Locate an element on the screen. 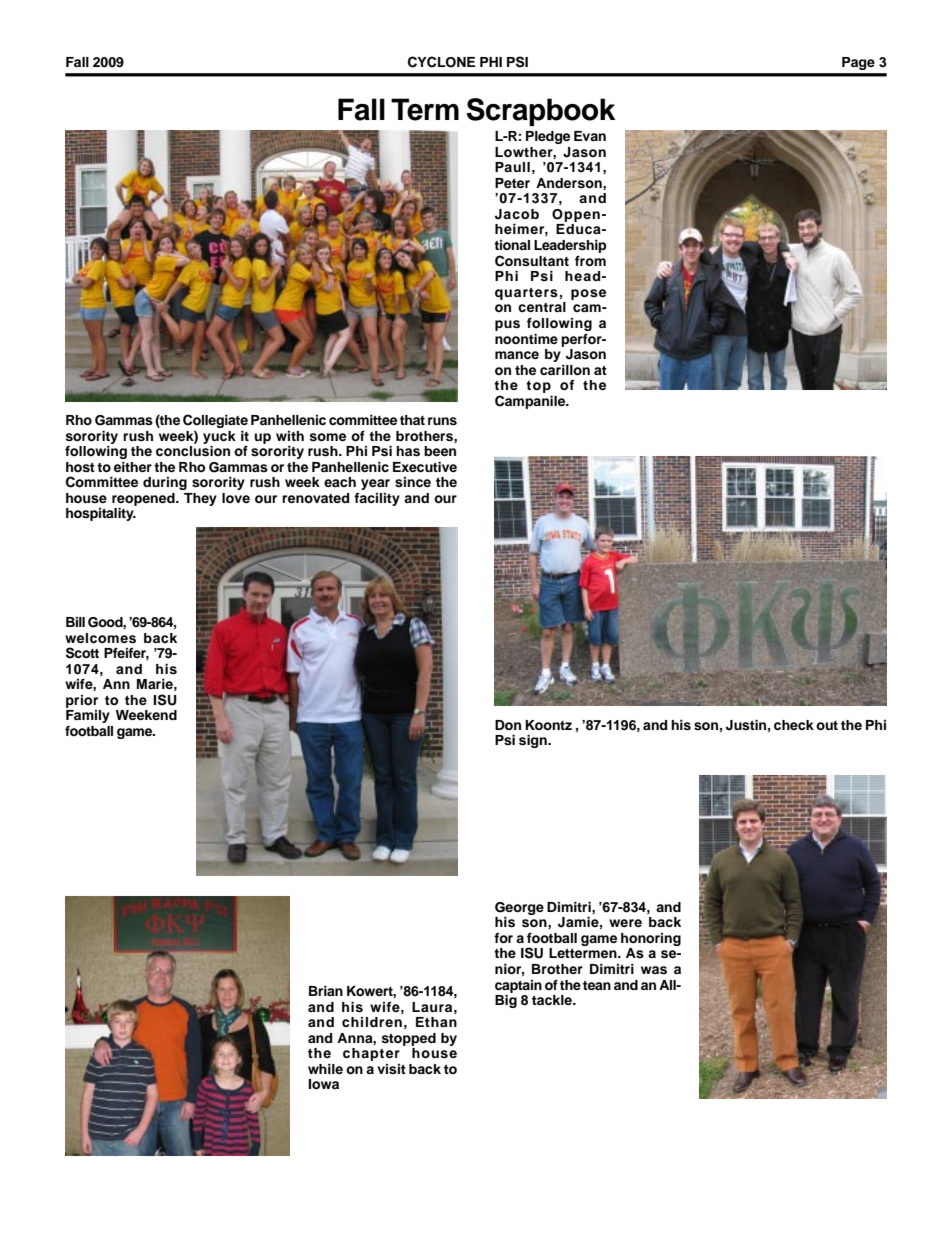  while is located at coordinates (325, 1069).
